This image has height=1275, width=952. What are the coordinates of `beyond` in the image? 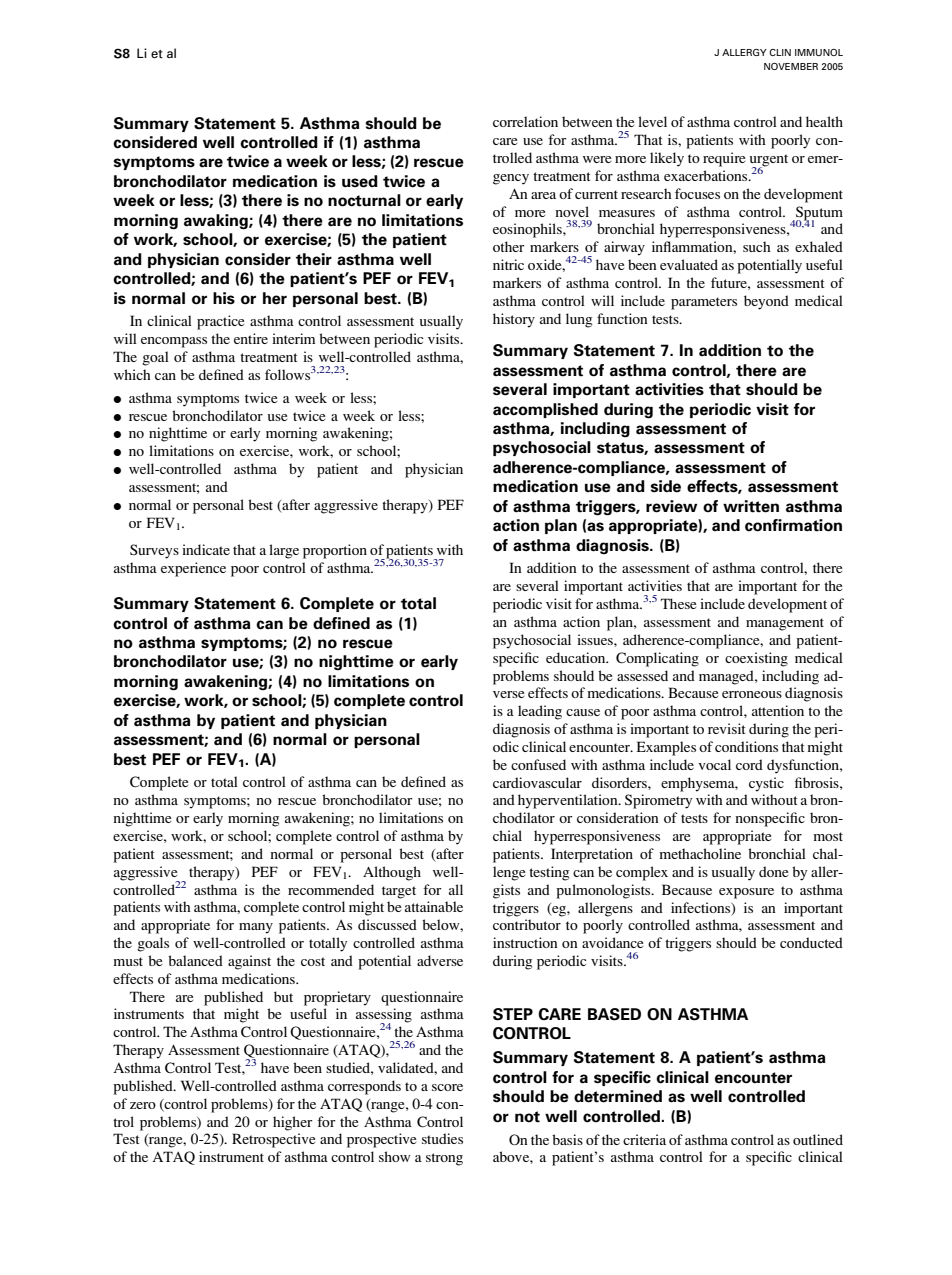 It's located at (766, 302).
